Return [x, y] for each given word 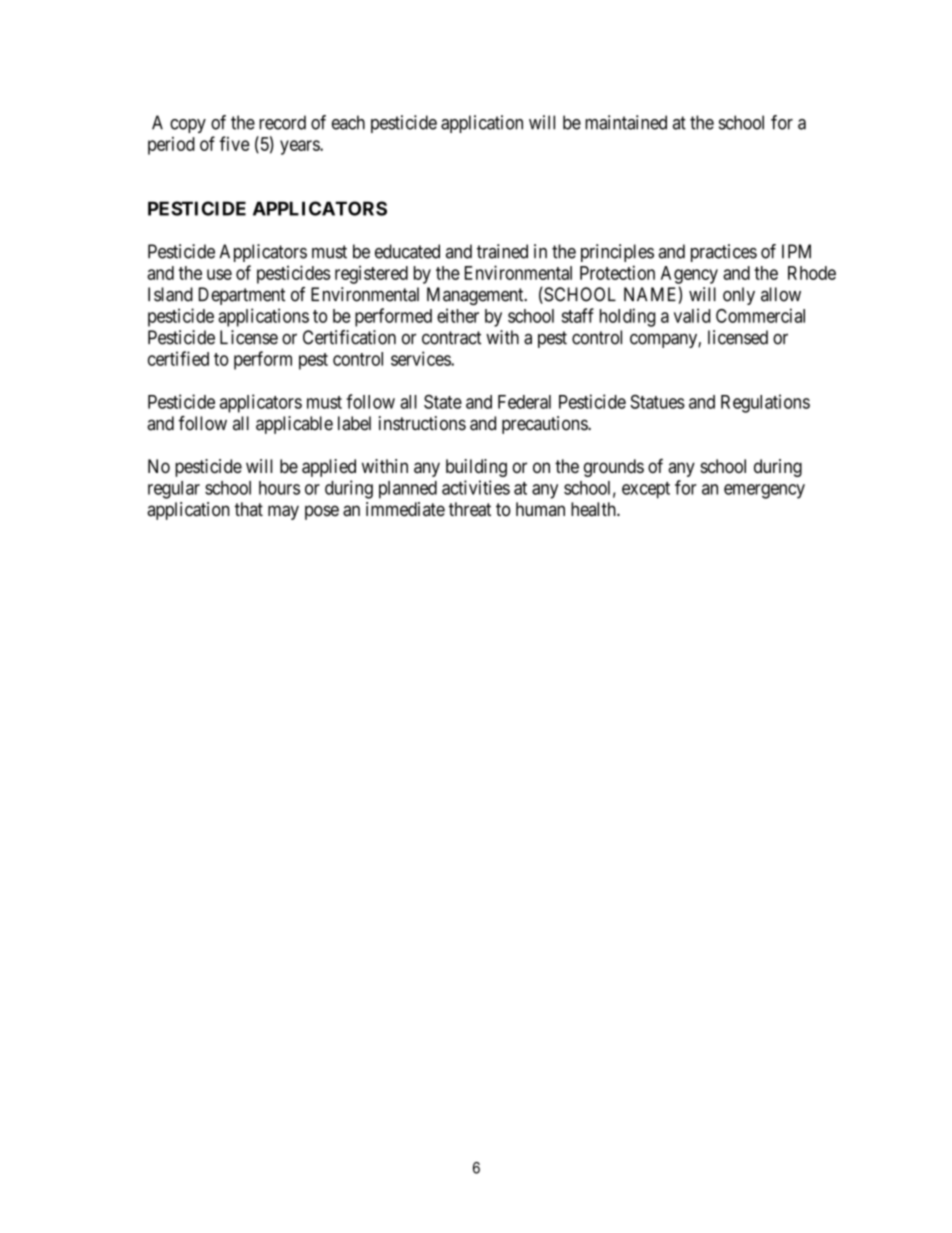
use [219, 274]
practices [724, 253]
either [458, 315]
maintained [626, 122]
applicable [294, 425]
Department [242, 296]
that [249, 509]
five [234, 143]
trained [502, 251]
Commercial [760, 315]
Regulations [765, 403]
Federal [524, 402]
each [348, 122]
